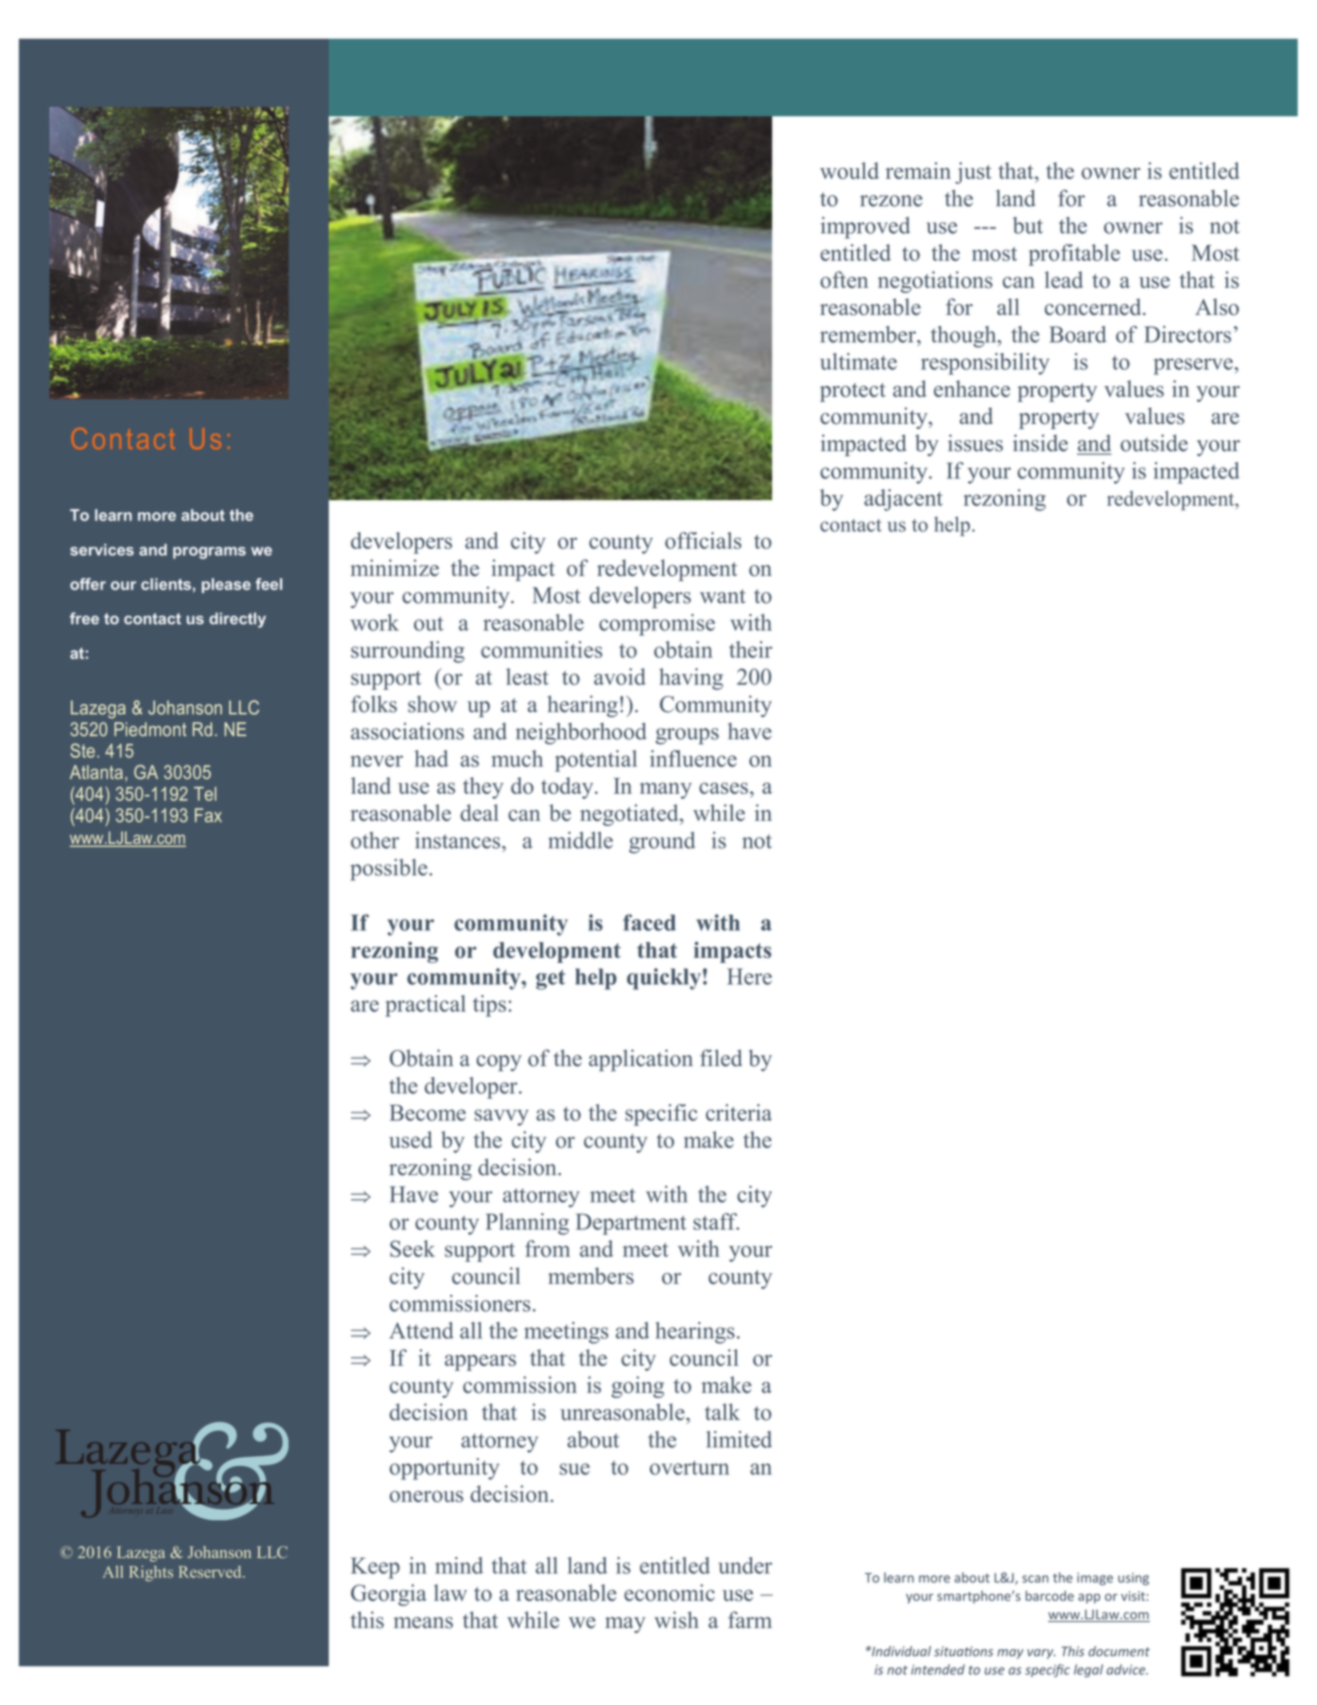 This screenshot has height=1705, width=1317. I want to click on Seek, so click(412, 1248).
